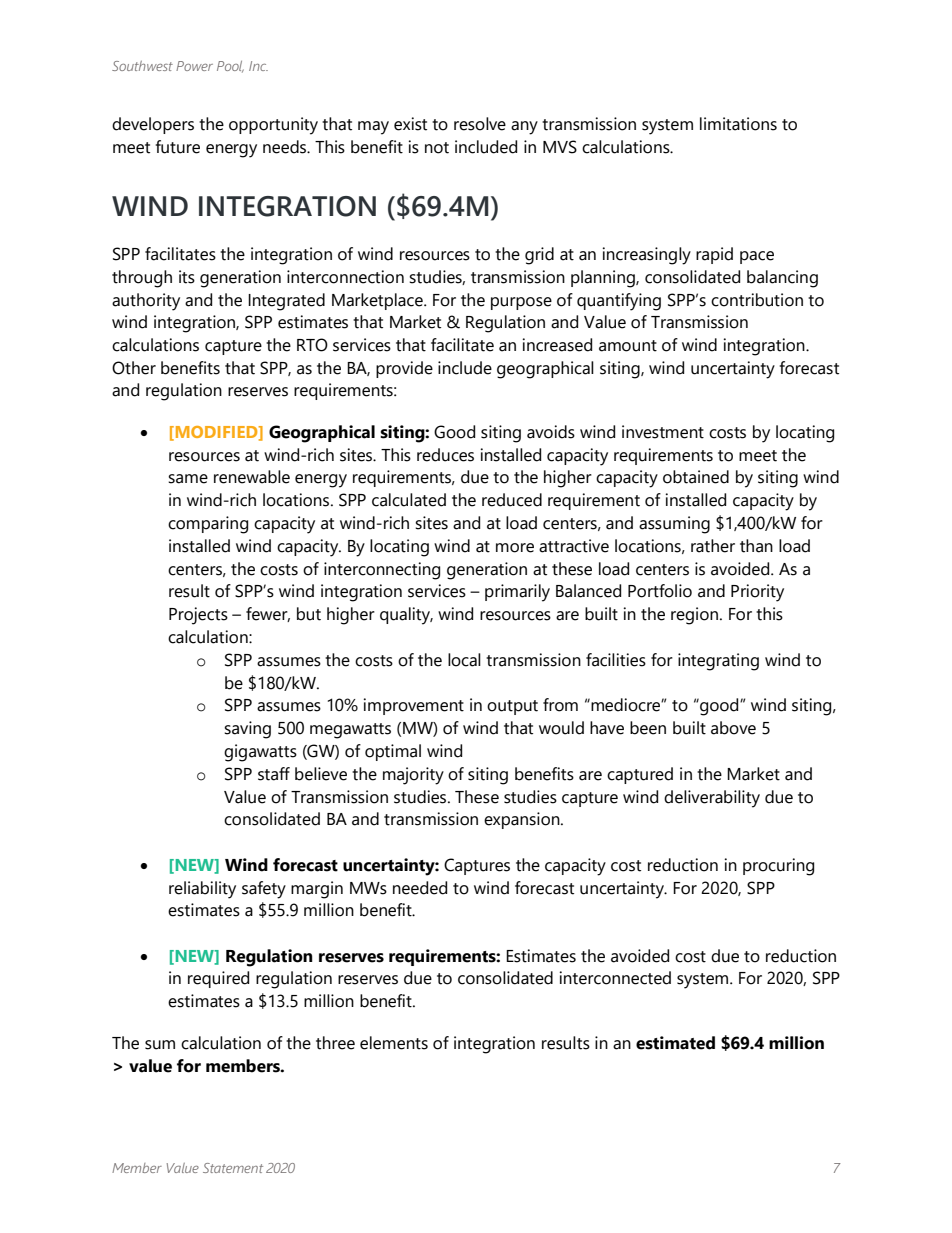  What do you see at coordinates (230, 67) in the screenshot?
I see `Pool` at bounding box center [230, 67].
